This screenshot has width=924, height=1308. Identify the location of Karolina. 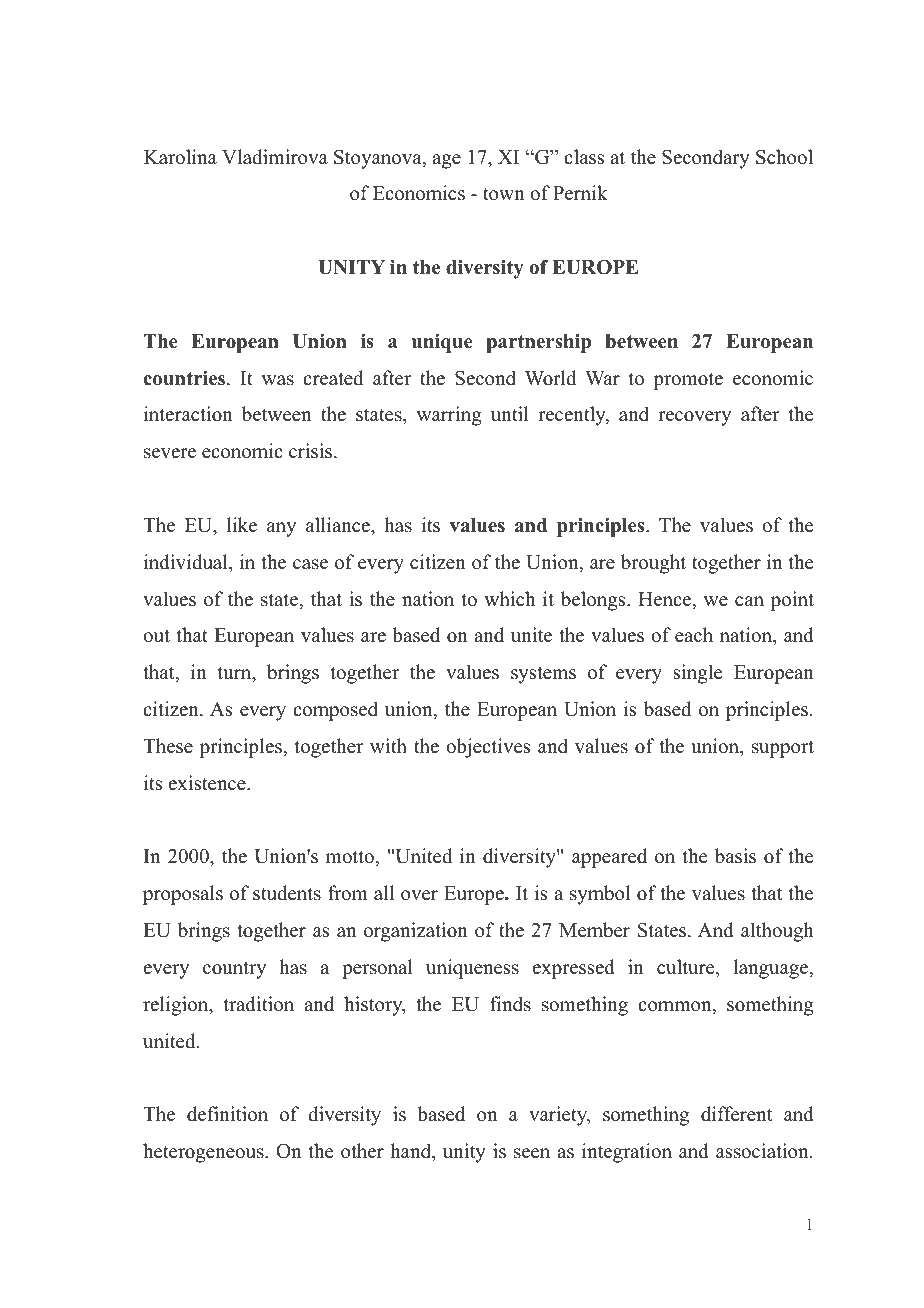
(180, 157).
